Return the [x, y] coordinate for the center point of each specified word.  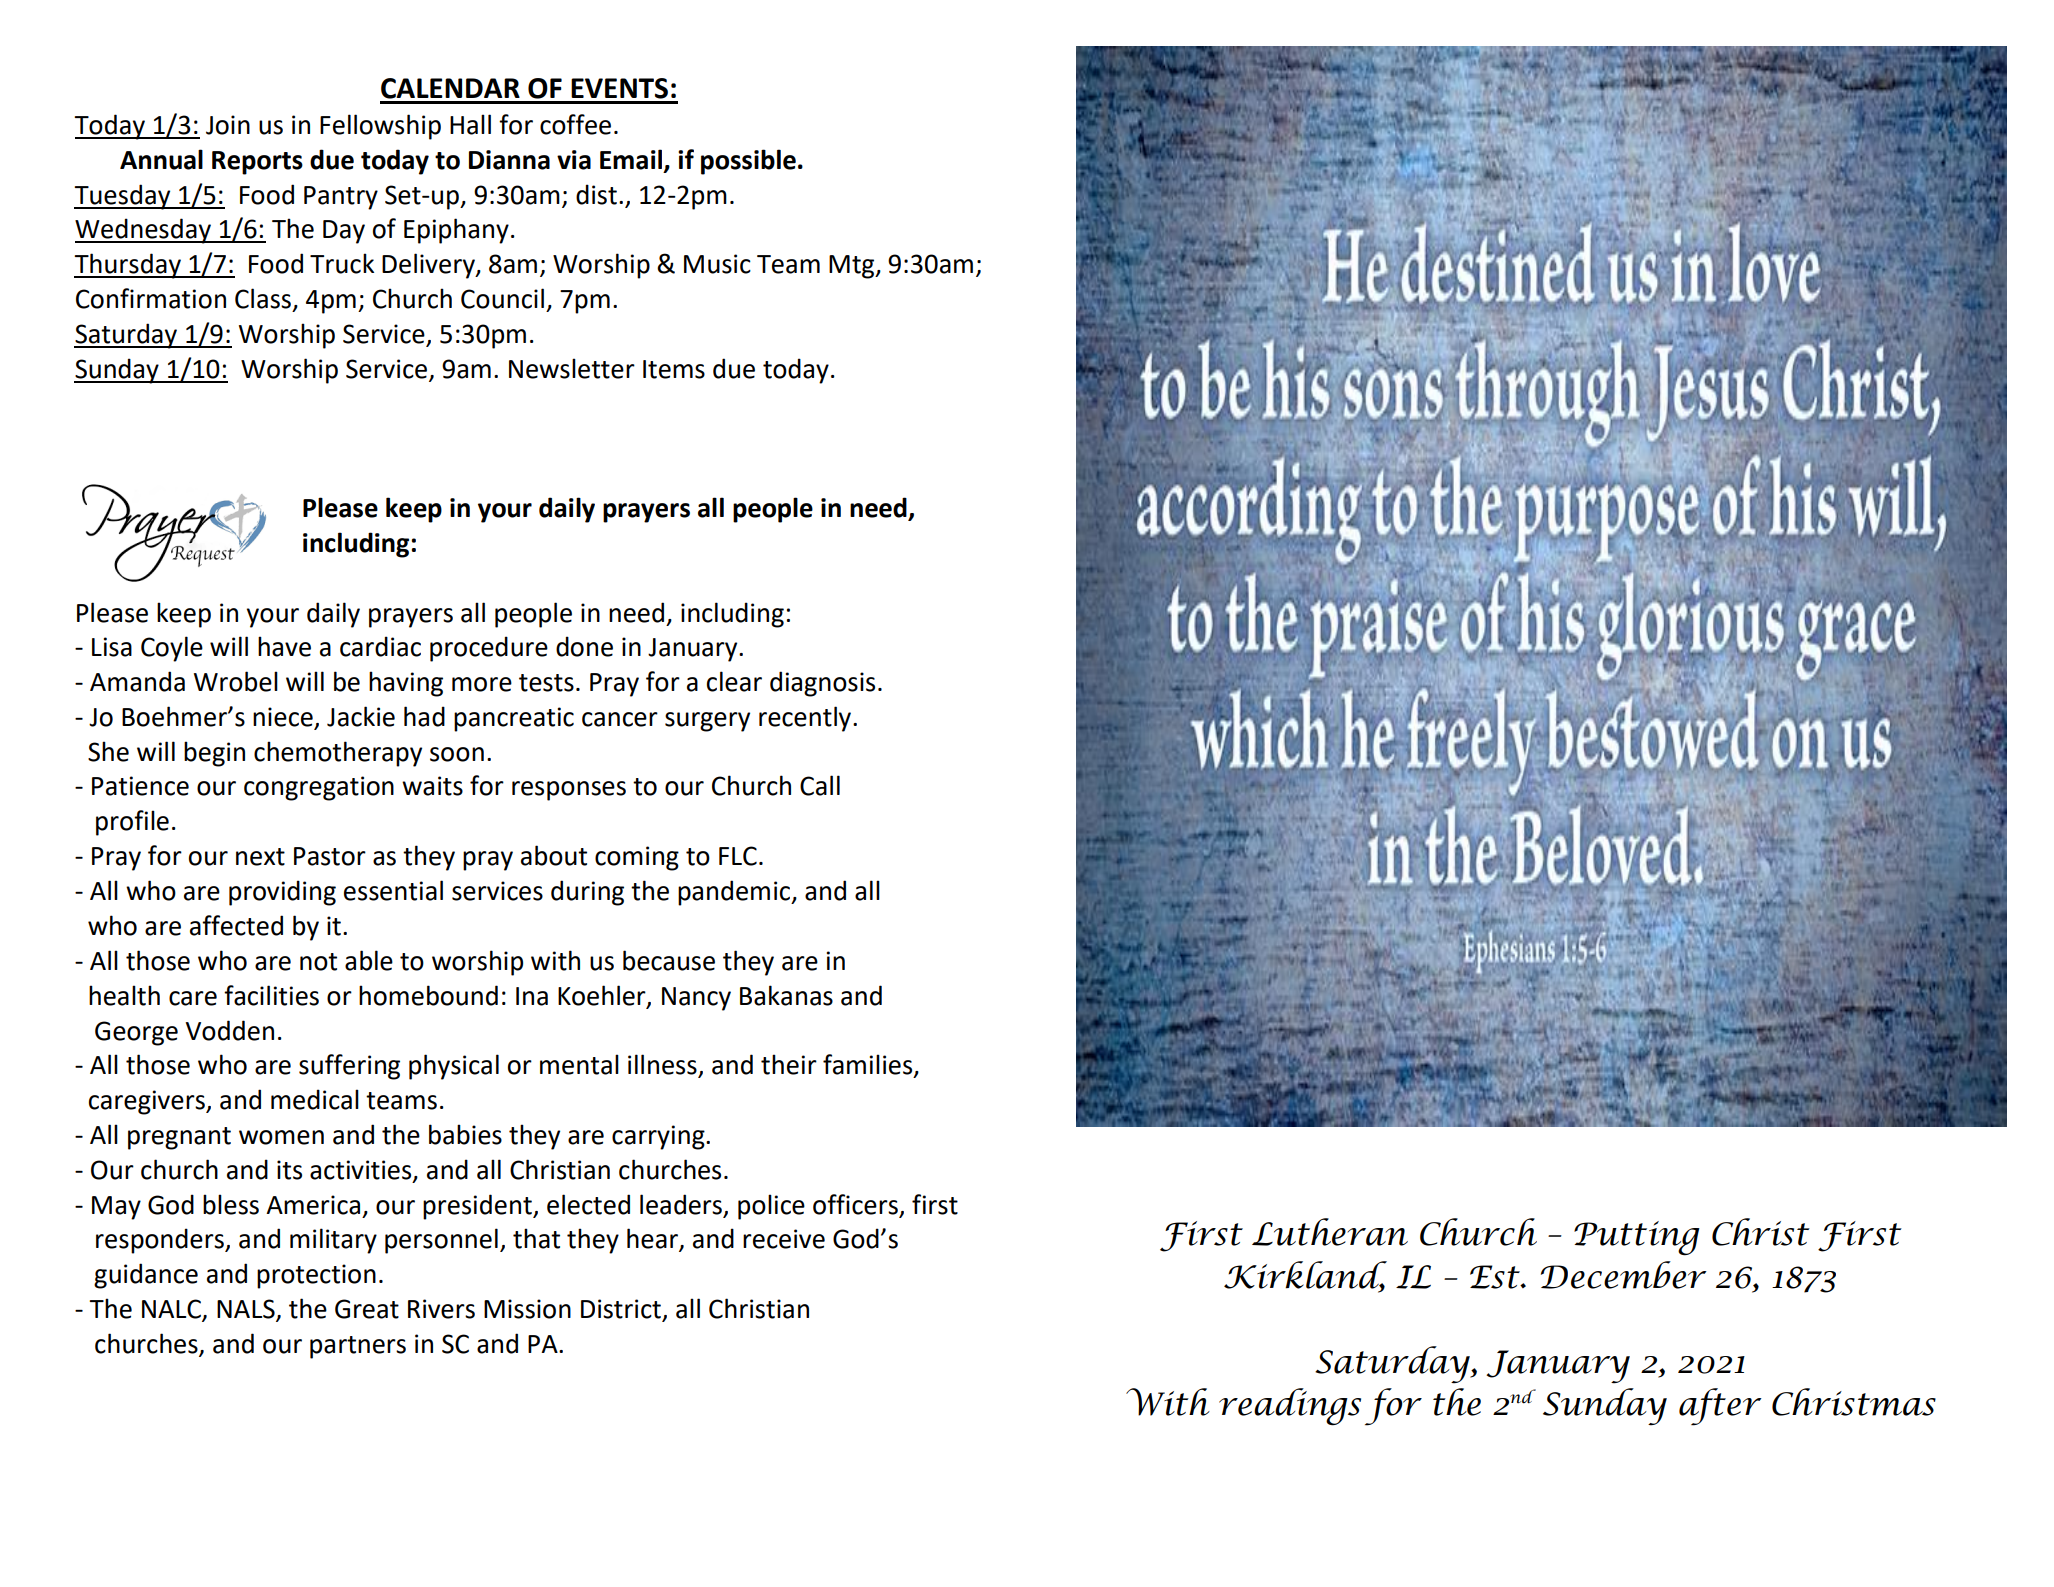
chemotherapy [338, 754]
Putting [1637, 1238]
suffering [349, 1067]
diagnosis [822, 684]
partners [358, 1347]
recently [806, 719]
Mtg [853, 267]
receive [784, 1239]
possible [748, 162]
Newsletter [572, 368]
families [869, 1065]
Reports [257, 163]
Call [820, 785]
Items [674, 369]
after [1720, 1407]
